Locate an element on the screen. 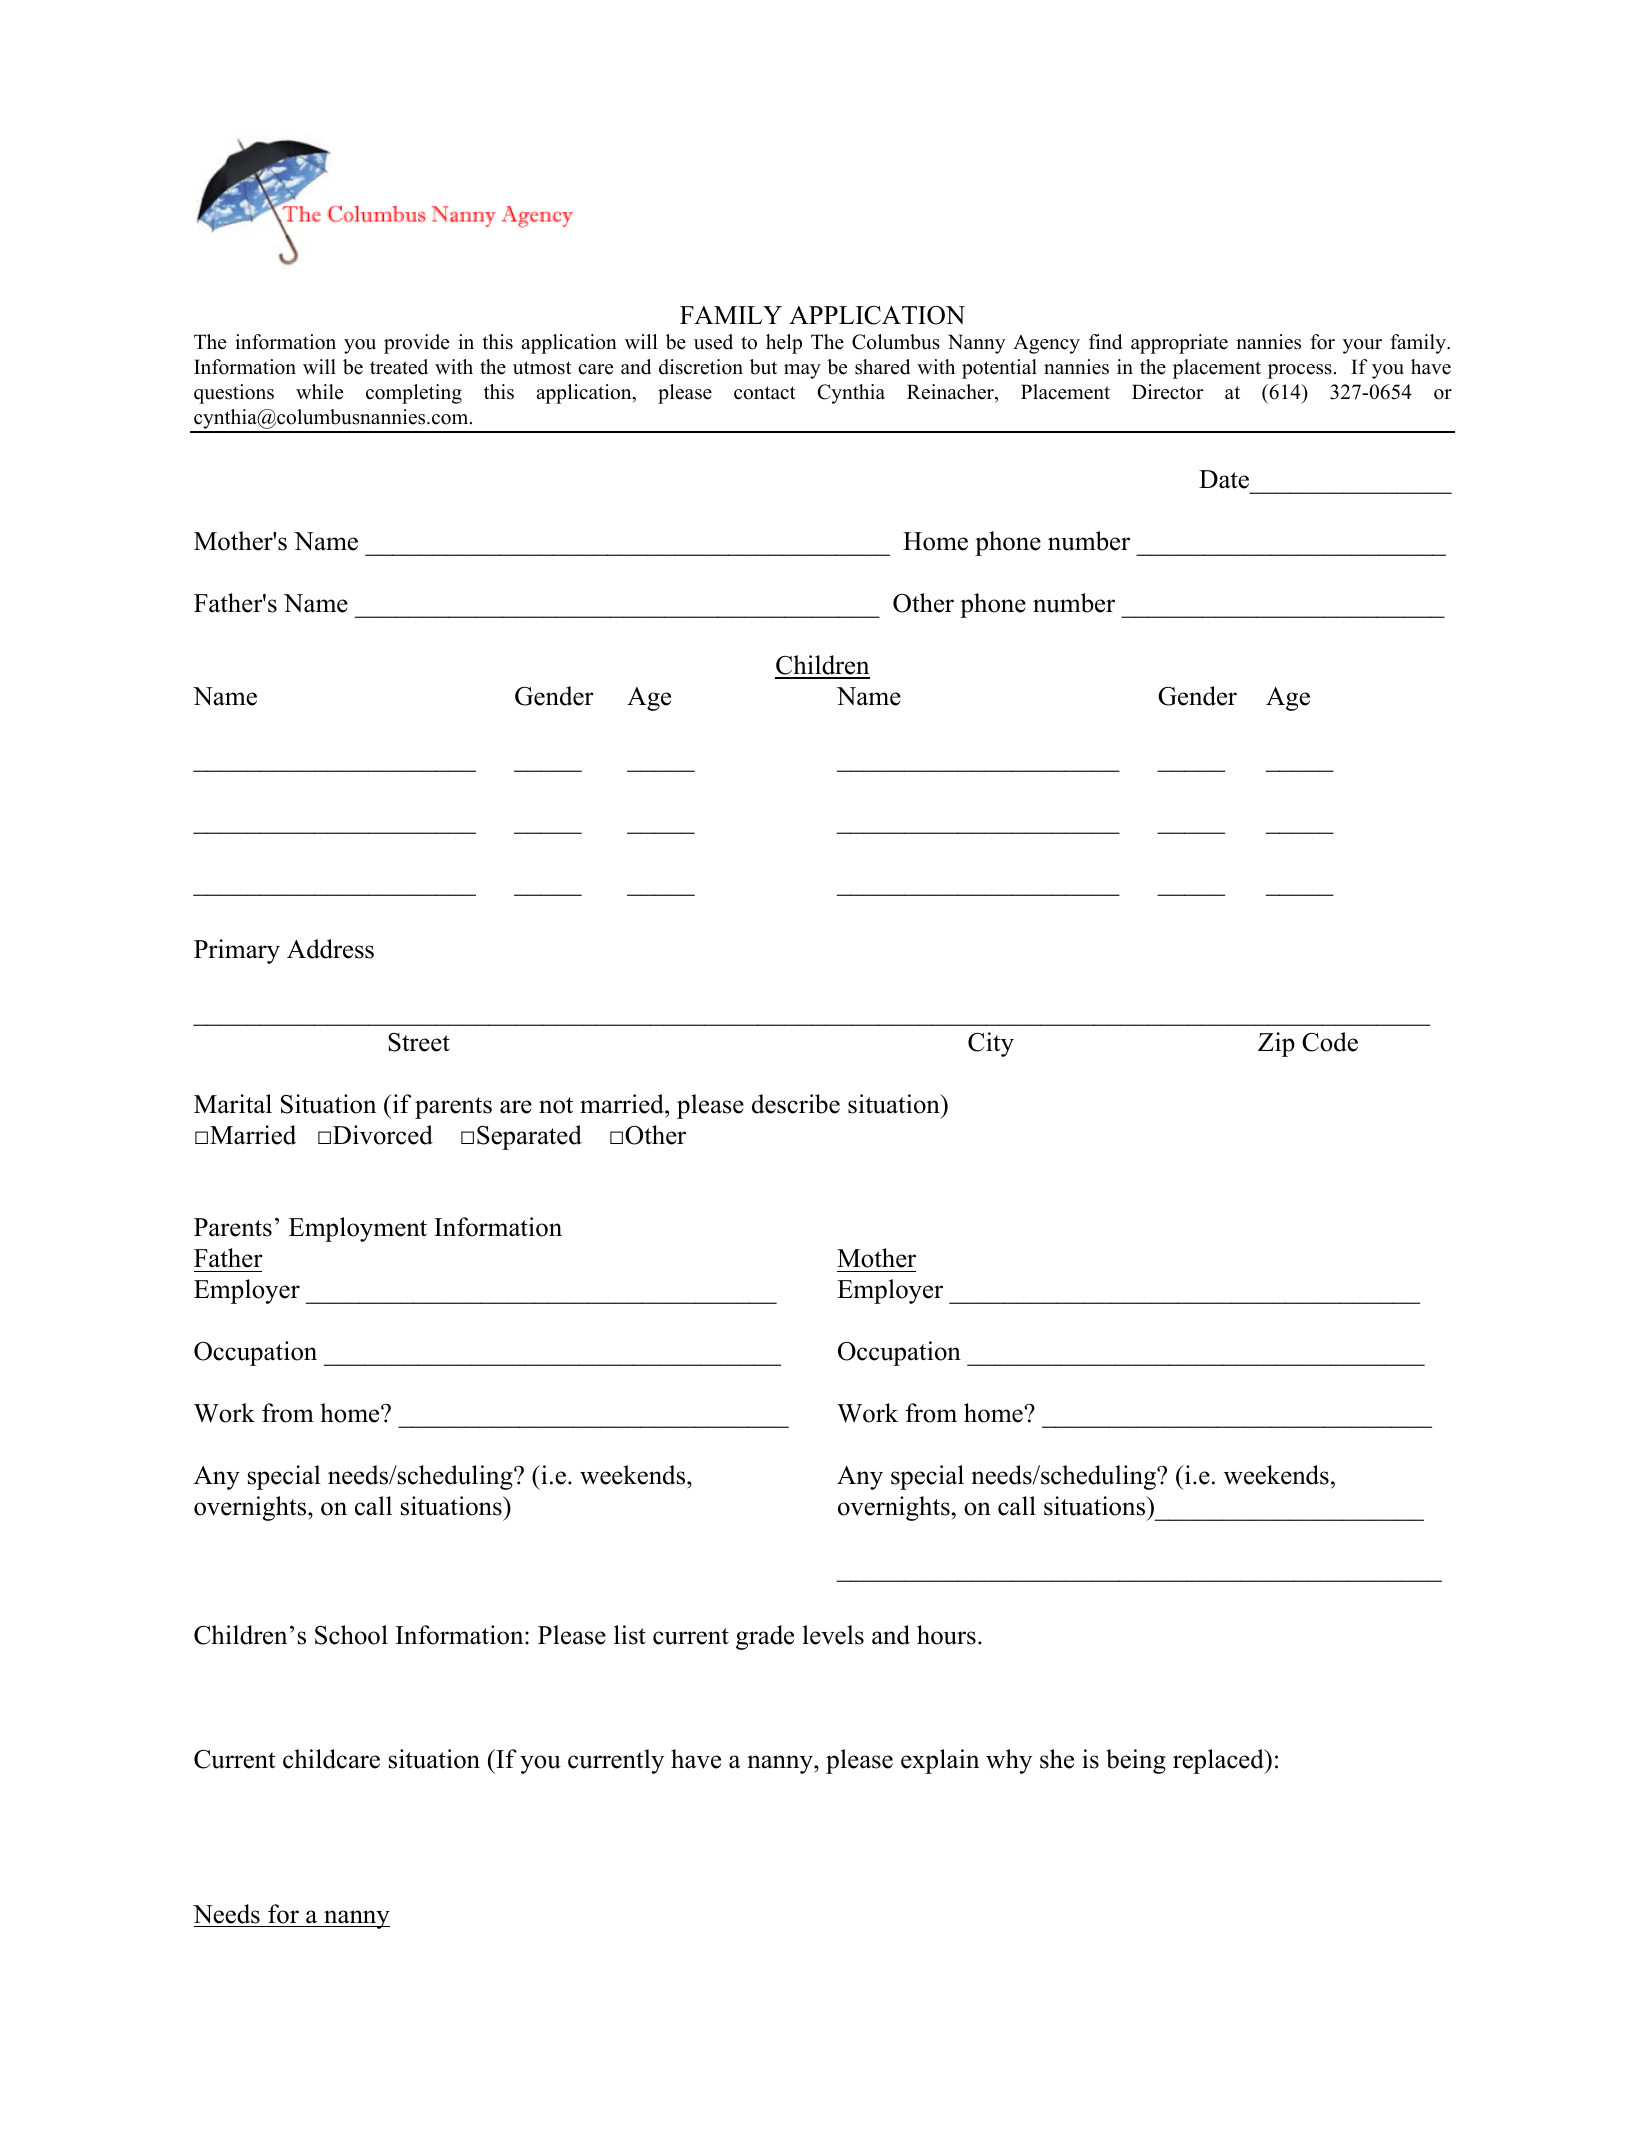 The height and width of the screenshot is (2129, 1645). Director is located at coordinates (1168, 392).
